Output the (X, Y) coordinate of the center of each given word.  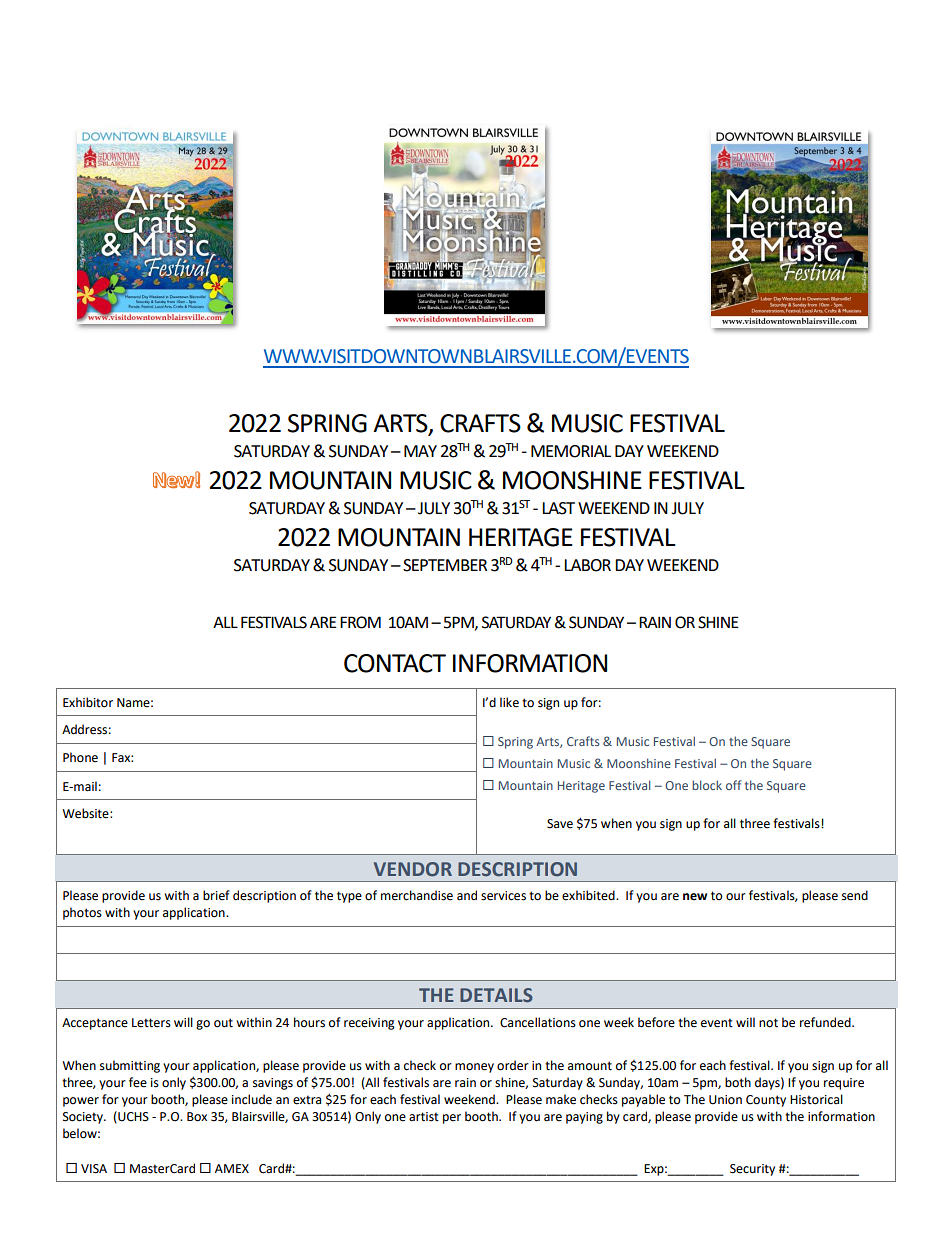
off (733, 785)
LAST (558, 508)
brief (216, 895)
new (695, 897)
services (503, 896)
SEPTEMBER (445, 565)
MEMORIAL (571, 451)
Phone (80, 757)
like (509, 702)
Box (197, 1117)
